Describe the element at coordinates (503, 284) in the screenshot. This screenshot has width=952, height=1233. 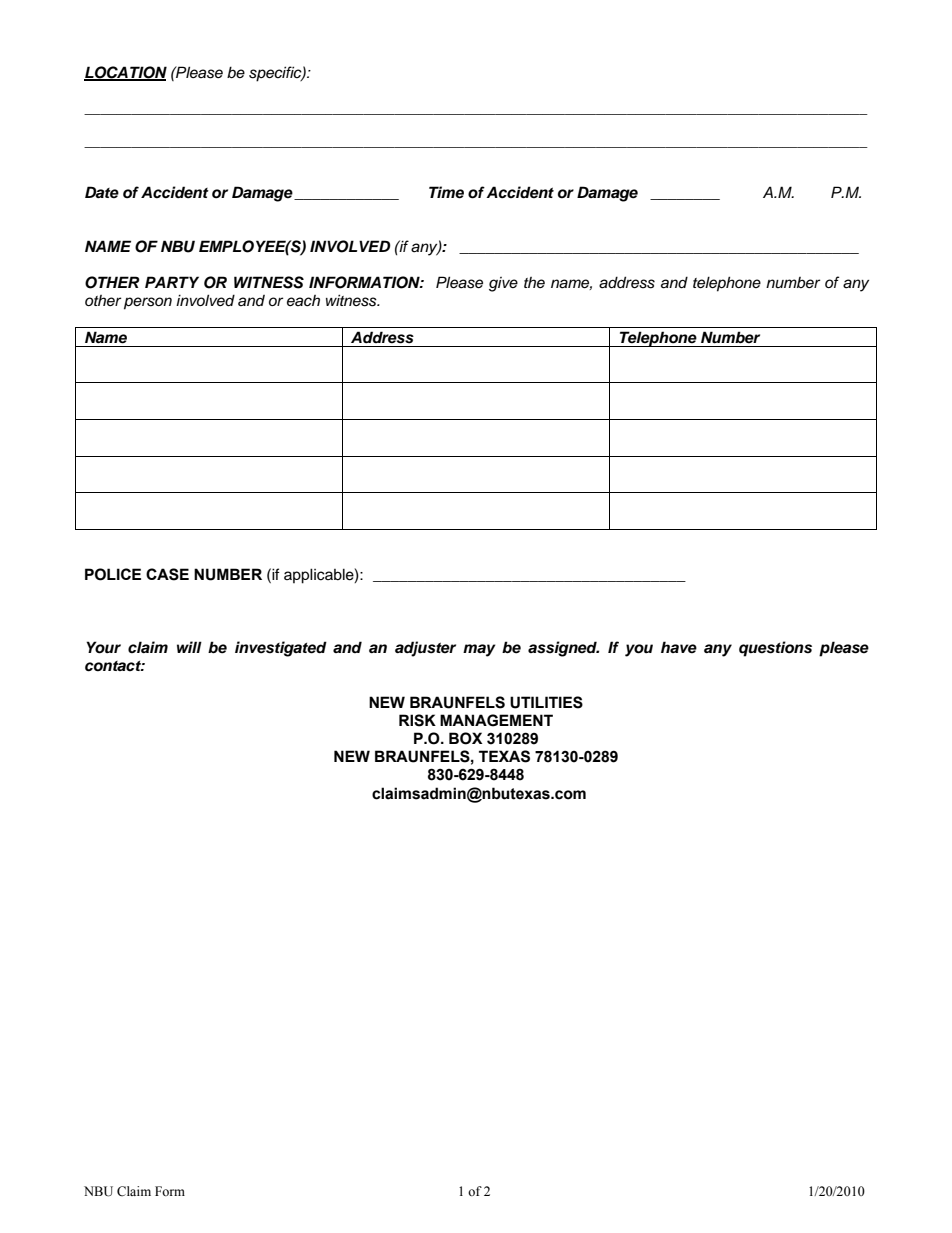
I see `give` at that location.
